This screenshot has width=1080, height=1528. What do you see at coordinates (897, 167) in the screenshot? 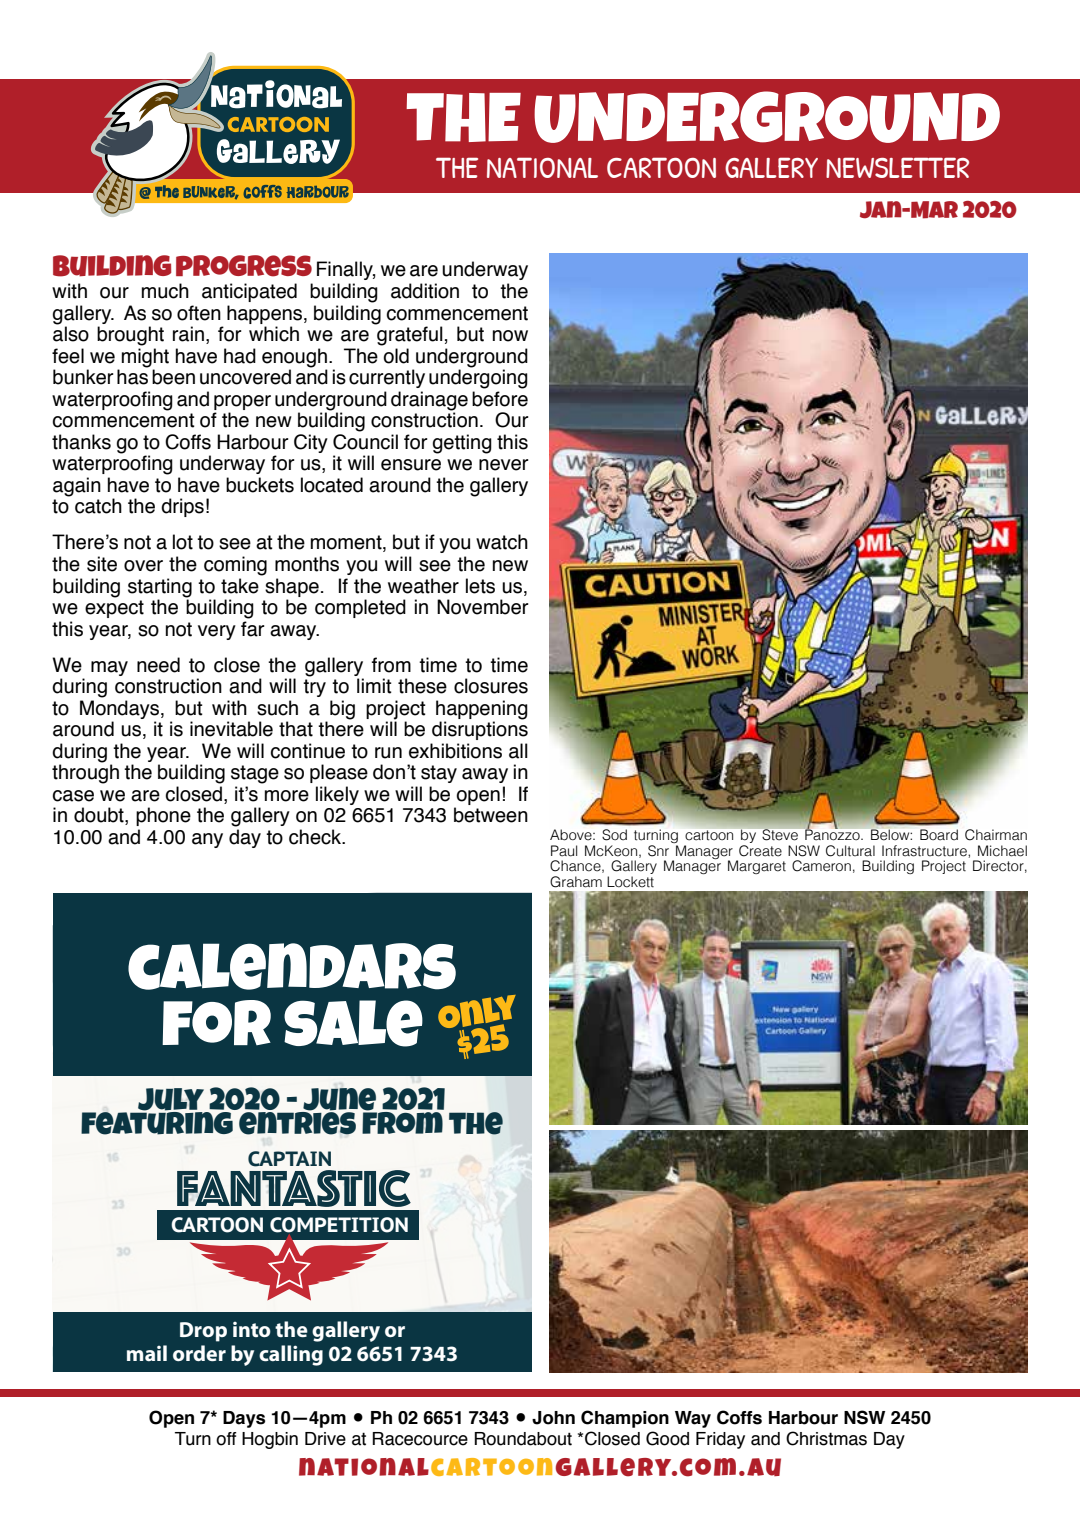
I see `NEWSLETTER` at bounding box center [897, 167].
